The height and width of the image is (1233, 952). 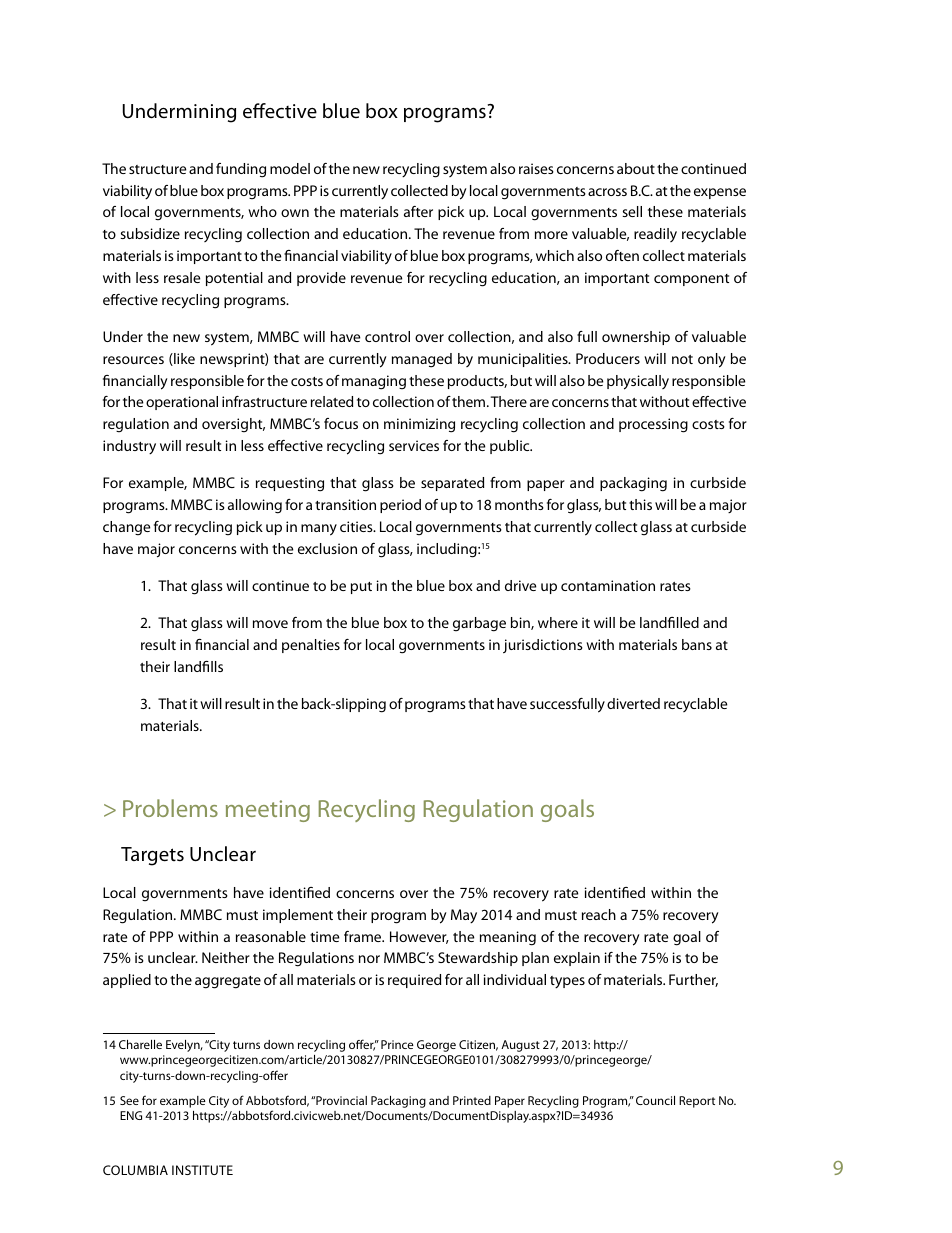 I want to click on Neither, so click(x=226, y=957).
